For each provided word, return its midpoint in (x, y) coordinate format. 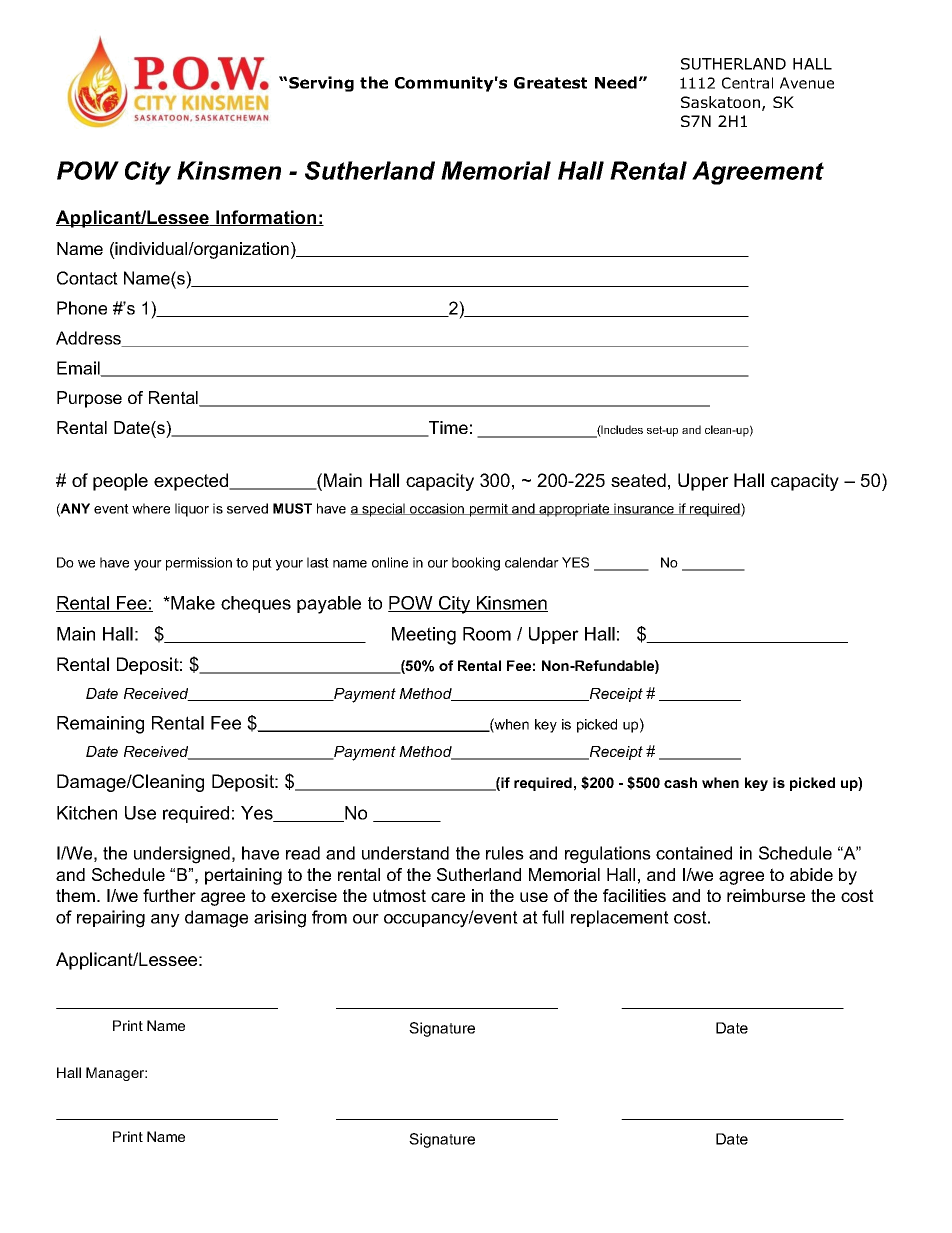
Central (747, 83)
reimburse (766, 895)
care (448, 897)
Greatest (550, 83)
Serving (321, 84)
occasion (437, 509)
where (151, 508)
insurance (644, 509)
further (169, 895)
